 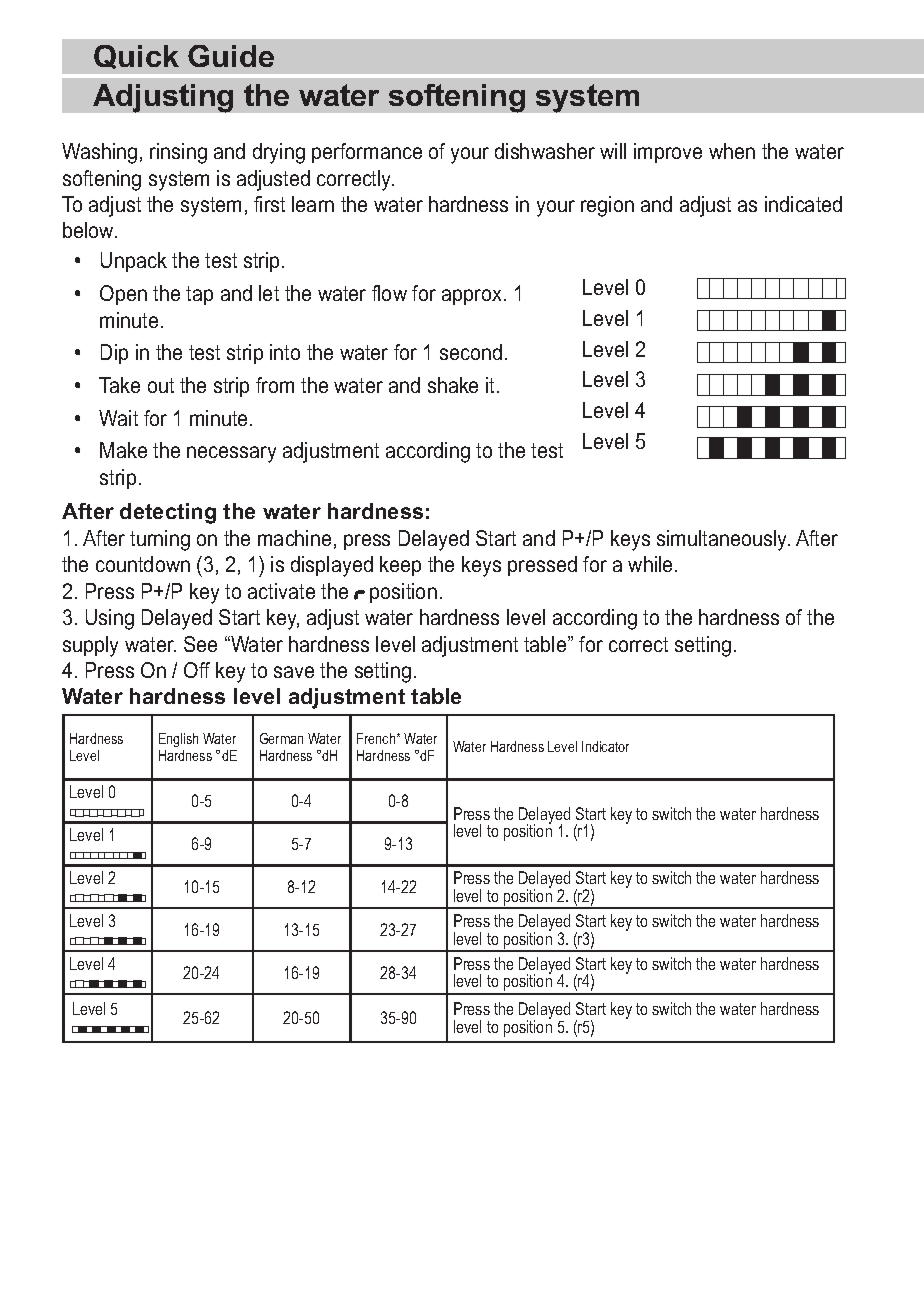 I want to click on simultaneously, so click(x=723, y=540).
